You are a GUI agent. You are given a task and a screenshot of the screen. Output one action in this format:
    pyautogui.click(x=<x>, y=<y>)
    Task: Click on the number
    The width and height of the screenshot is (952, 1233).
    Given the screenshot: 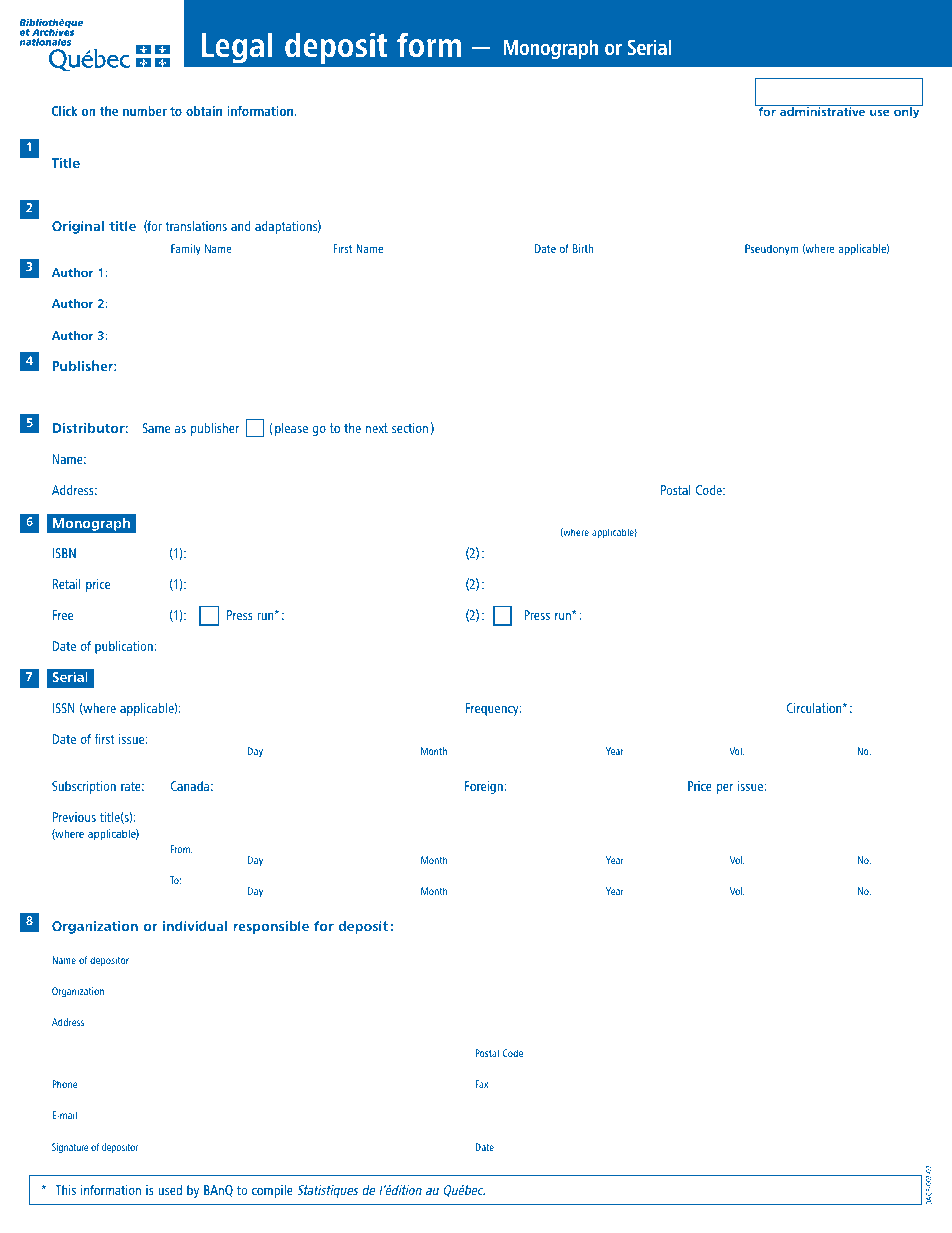 What is the action you would take?
    pyautogui.click(x=145, y=111)
